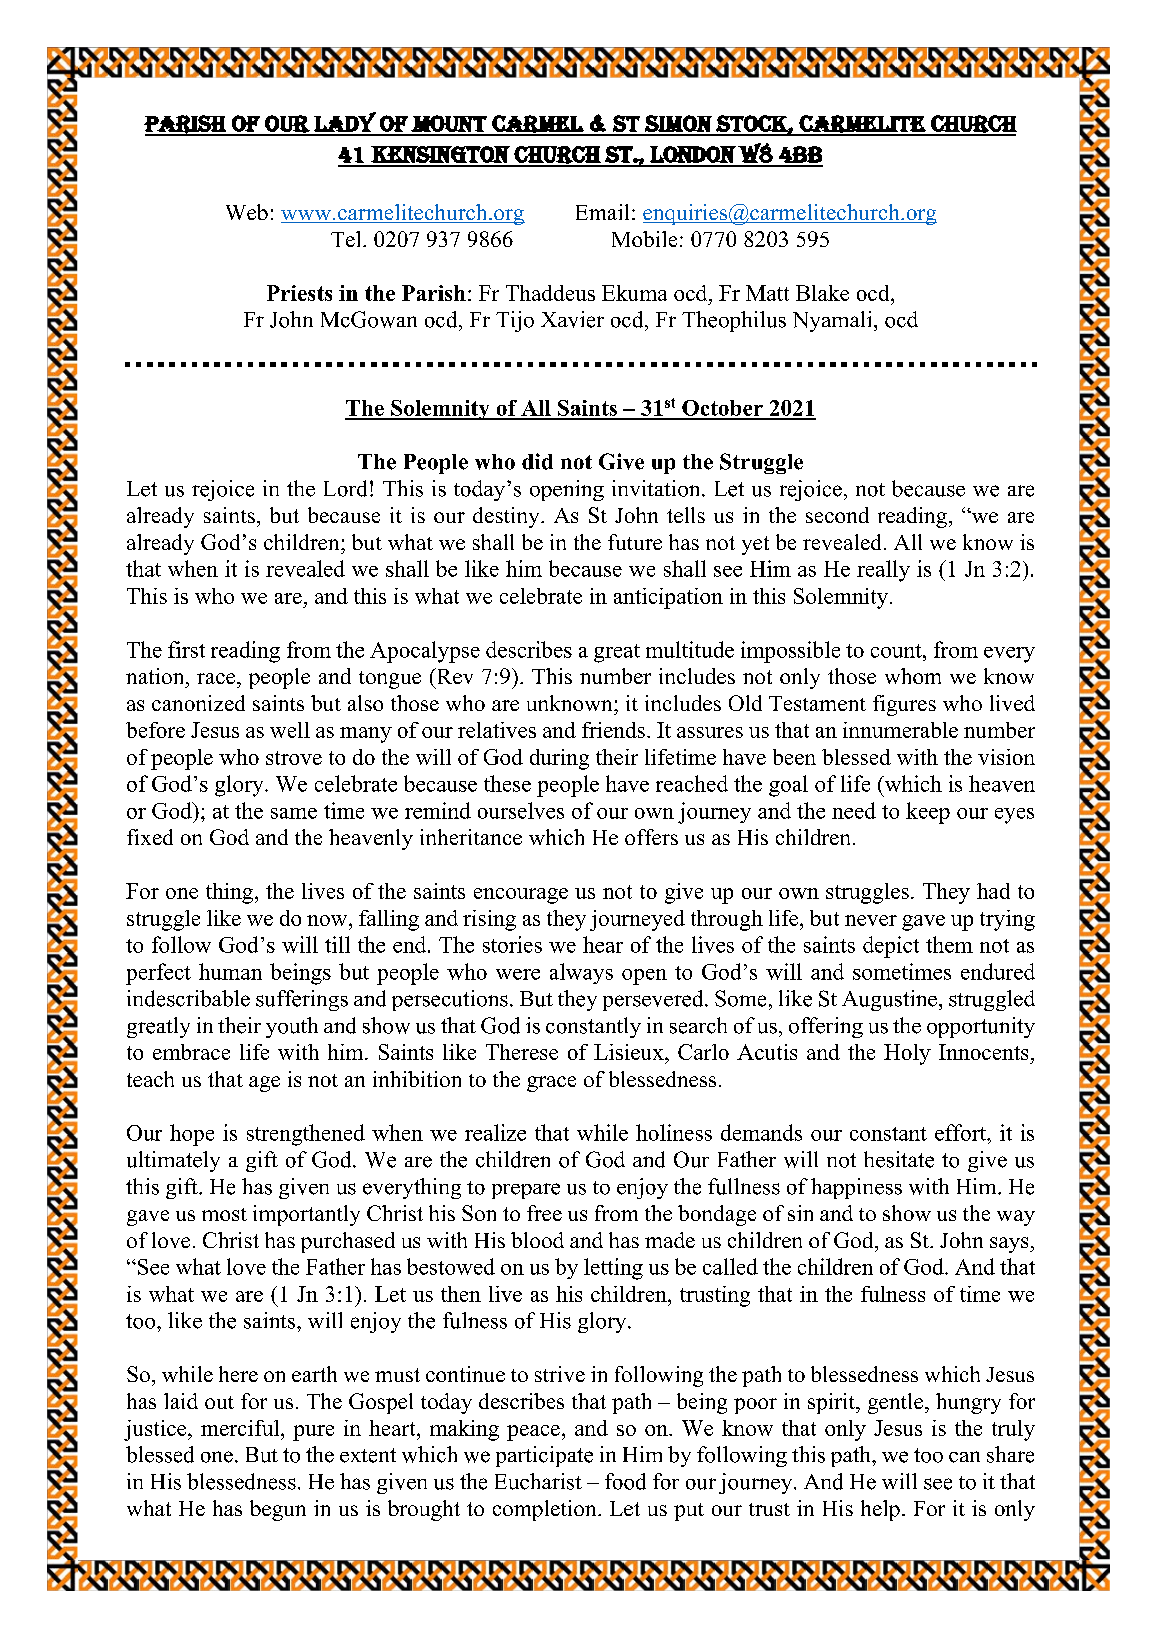  I want to click on prepare, so click(526, 1191).
